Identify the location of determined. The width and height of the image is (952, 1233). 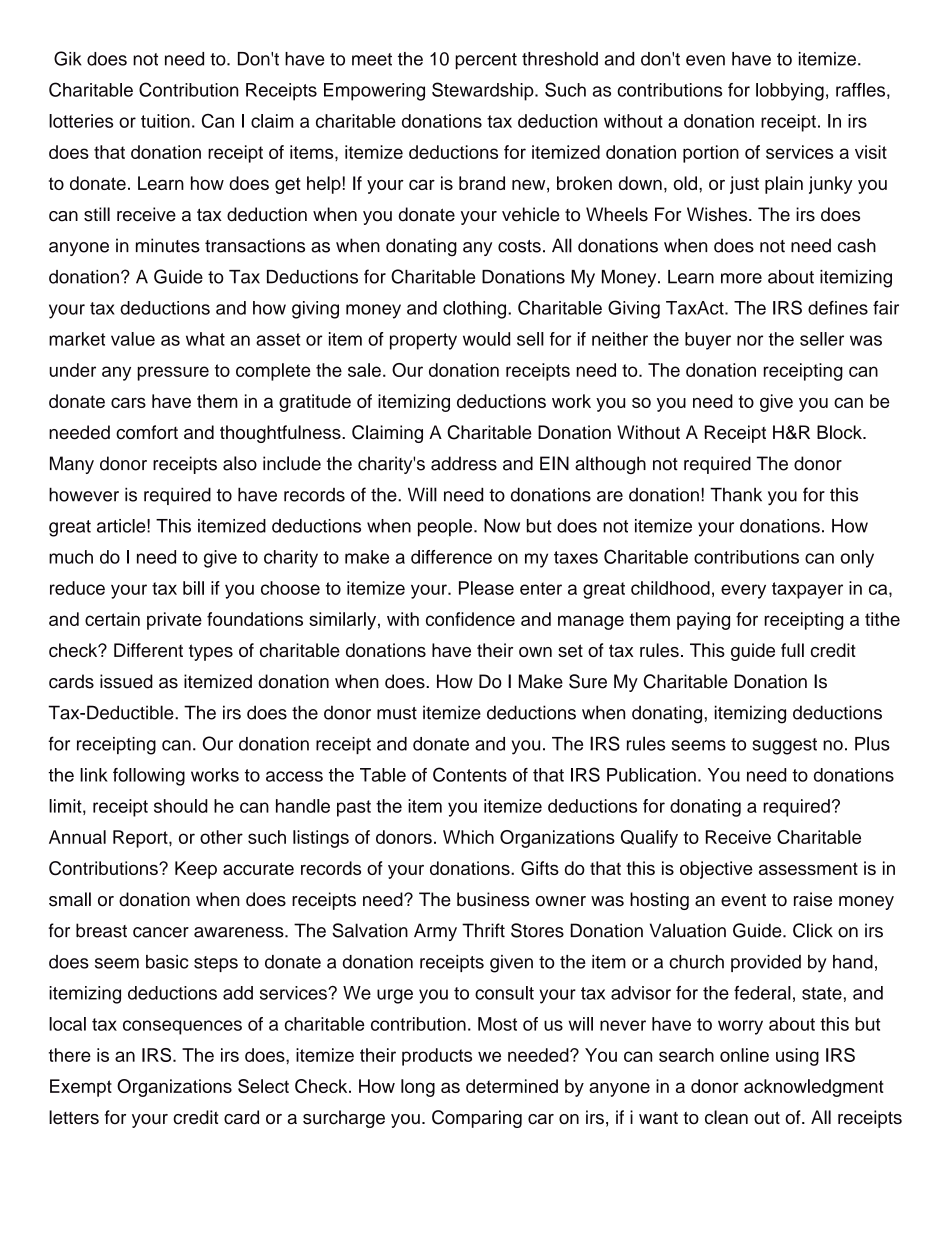
(512, 1086).
